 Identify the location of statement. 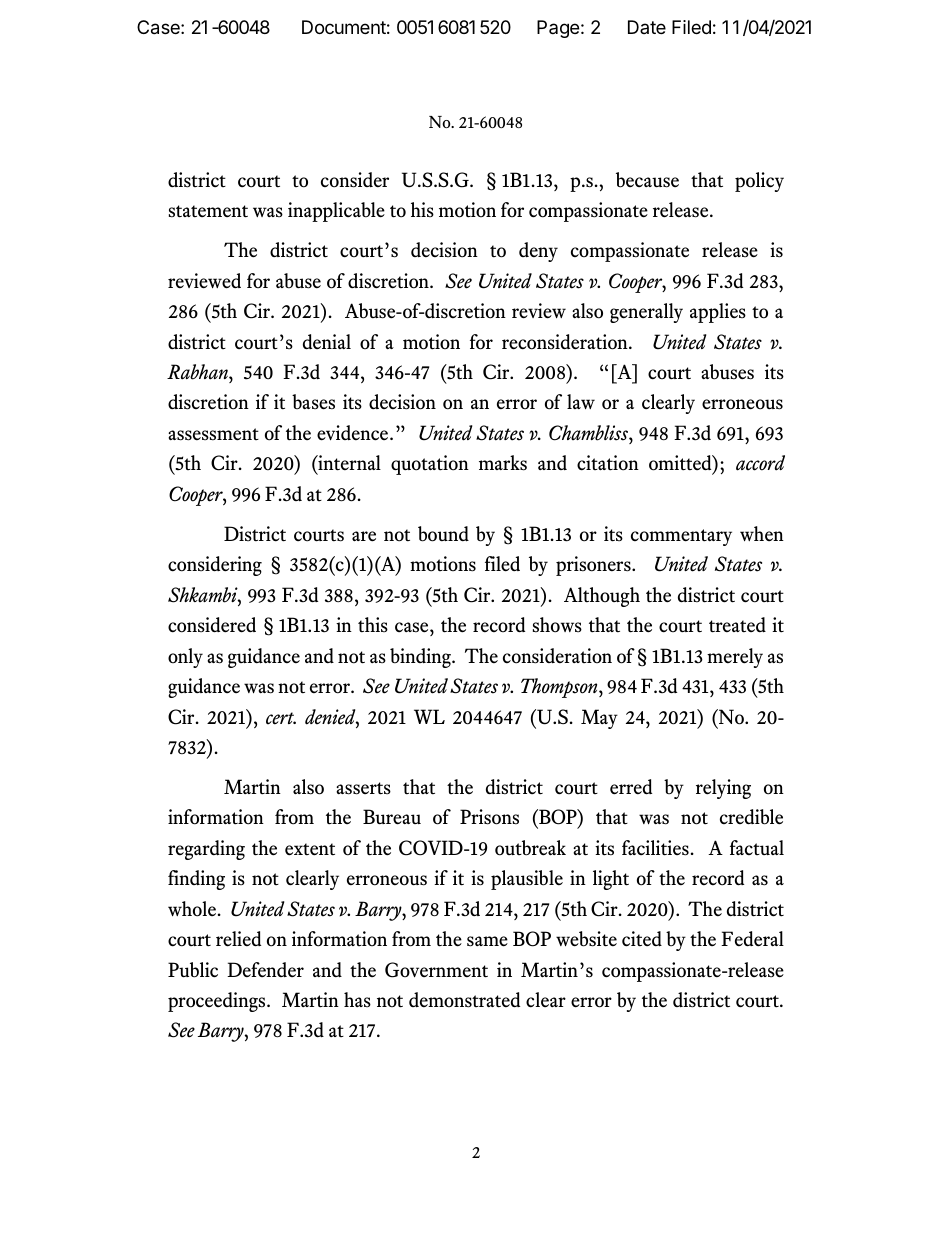
(208, 211).
